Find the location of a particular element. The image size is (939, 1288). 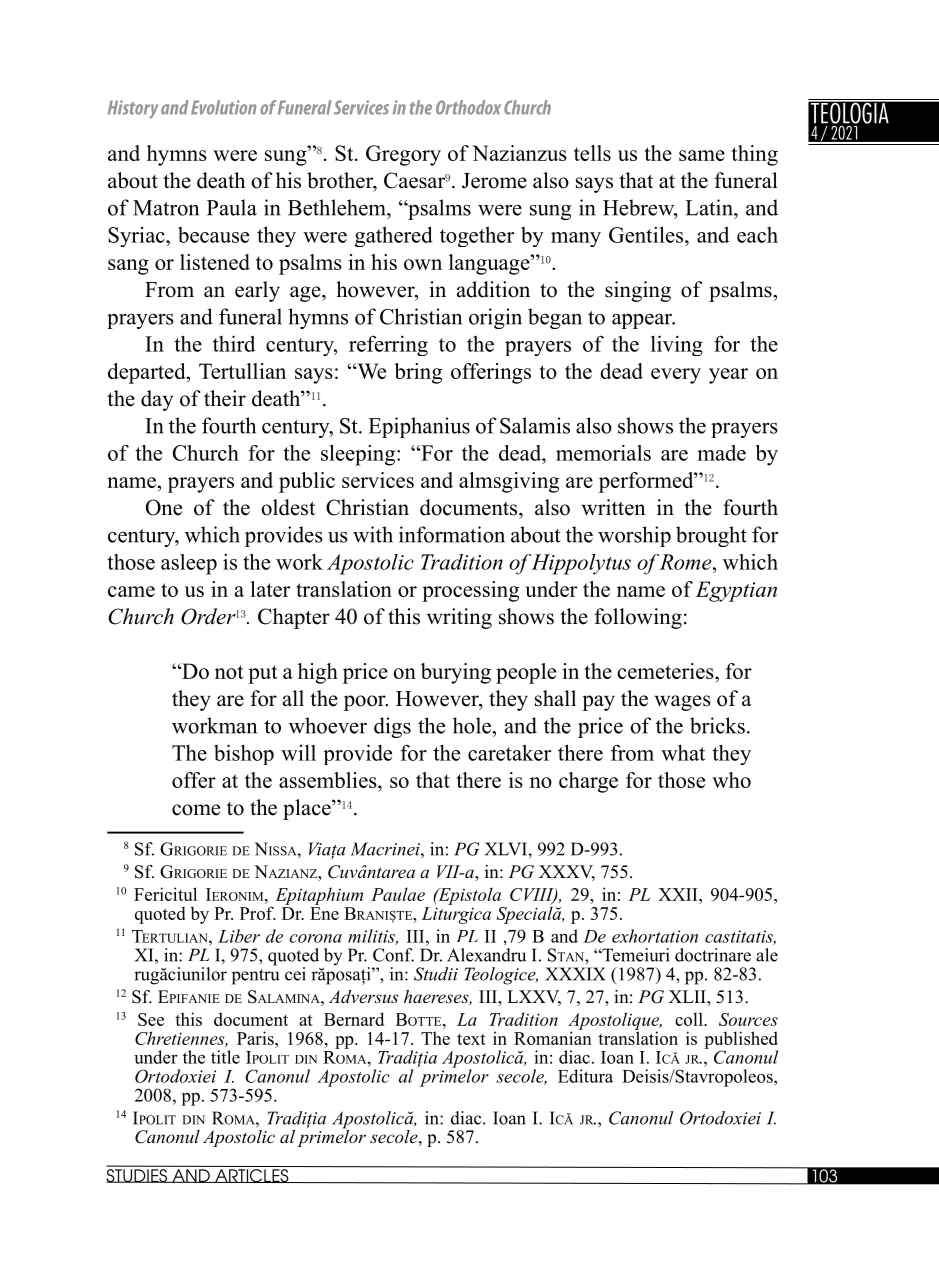

Conf is located at coordinates (393, 955).
